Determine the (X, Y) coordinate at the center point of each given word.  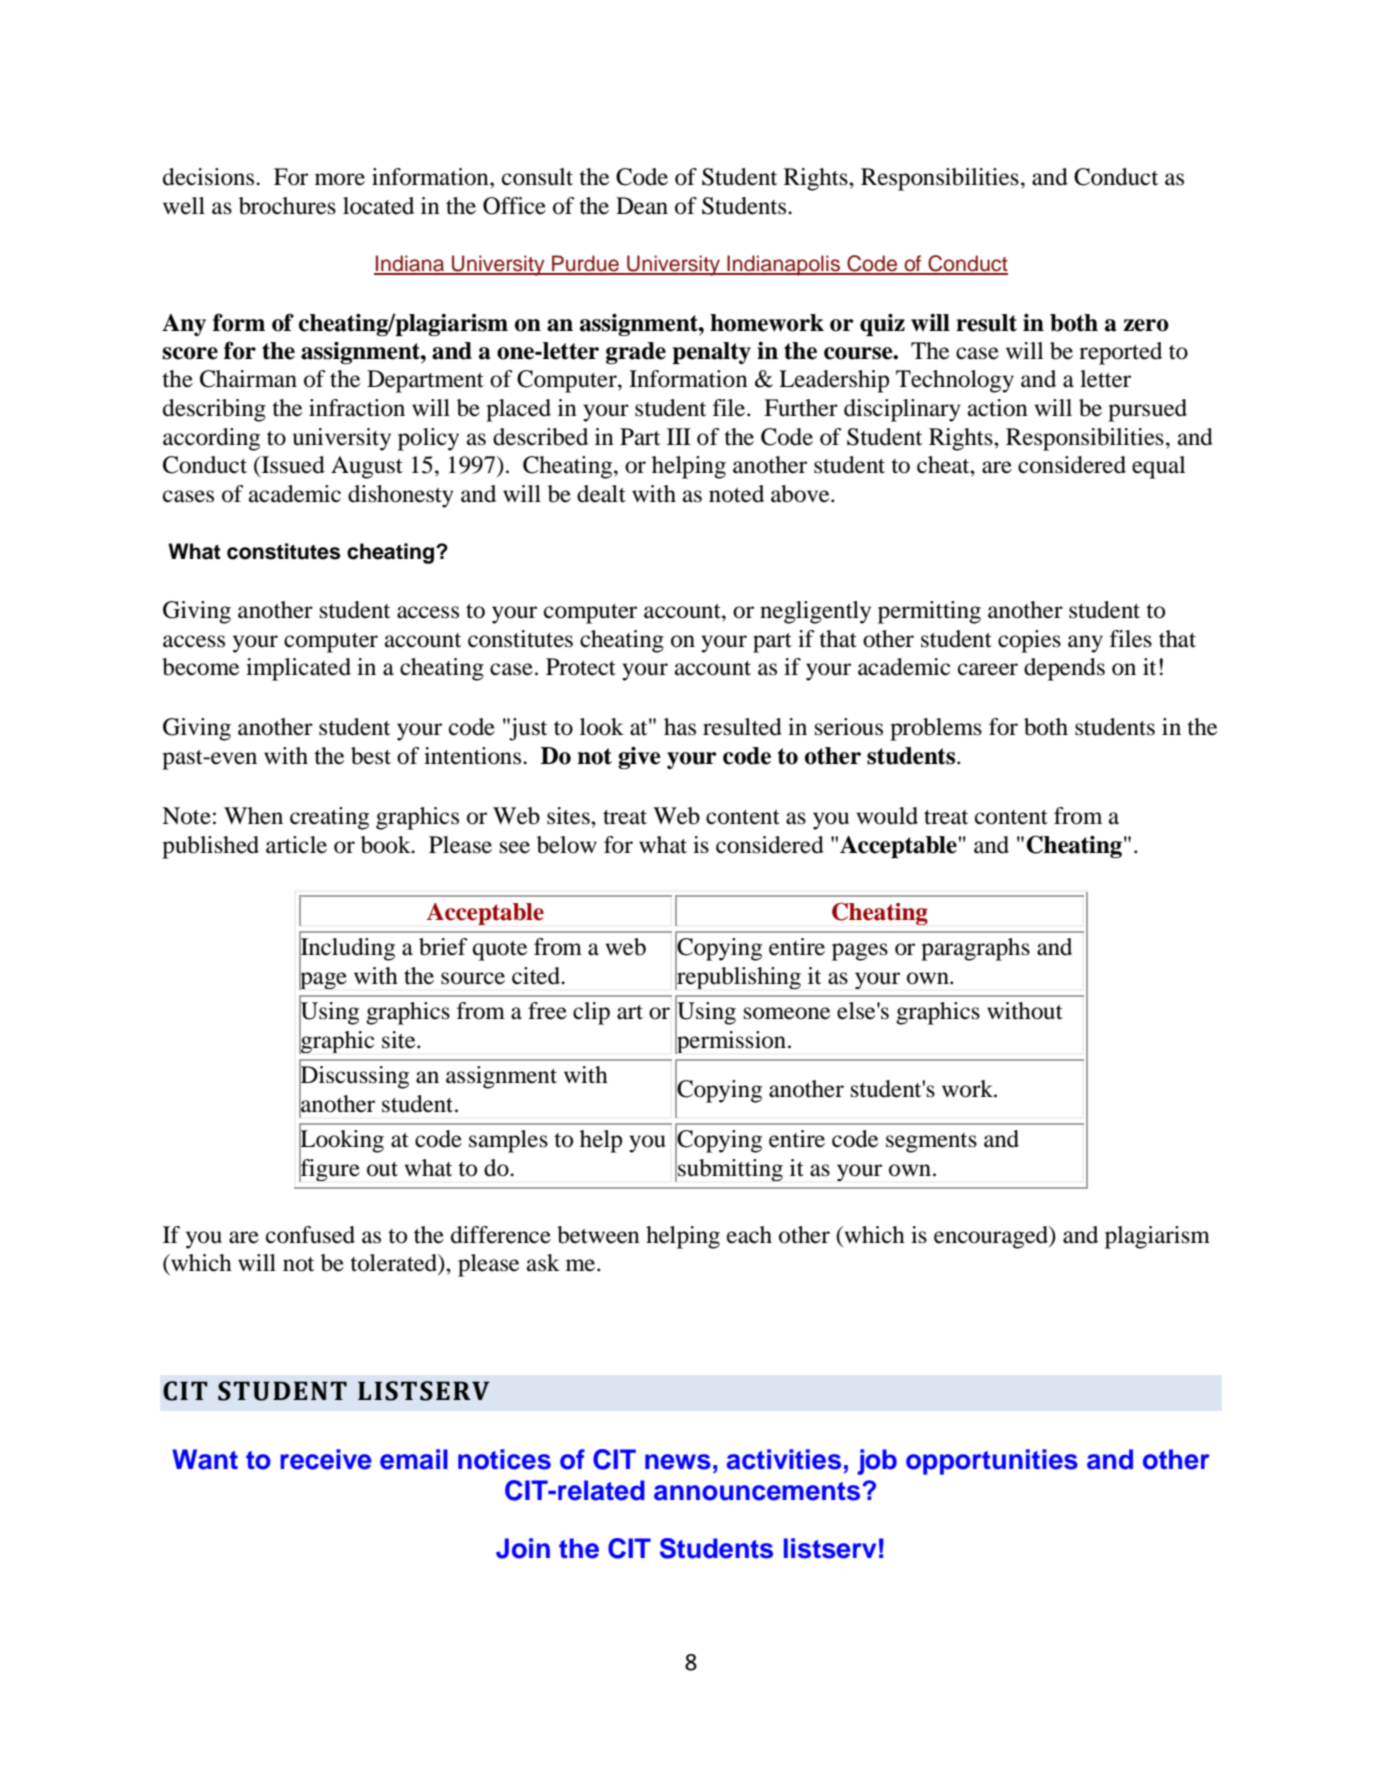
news (678, 1462)
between (598, 1235)
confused (310, 1235)
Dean (642, 206)
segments (931, 1143)
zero (1146, 325)
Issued (292, 466)
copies (1029, 641)
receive (326, 1459)
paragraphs (975, 949)
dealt (601, 494)
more (340, 179)
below (567, 845)
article (296, 845)
